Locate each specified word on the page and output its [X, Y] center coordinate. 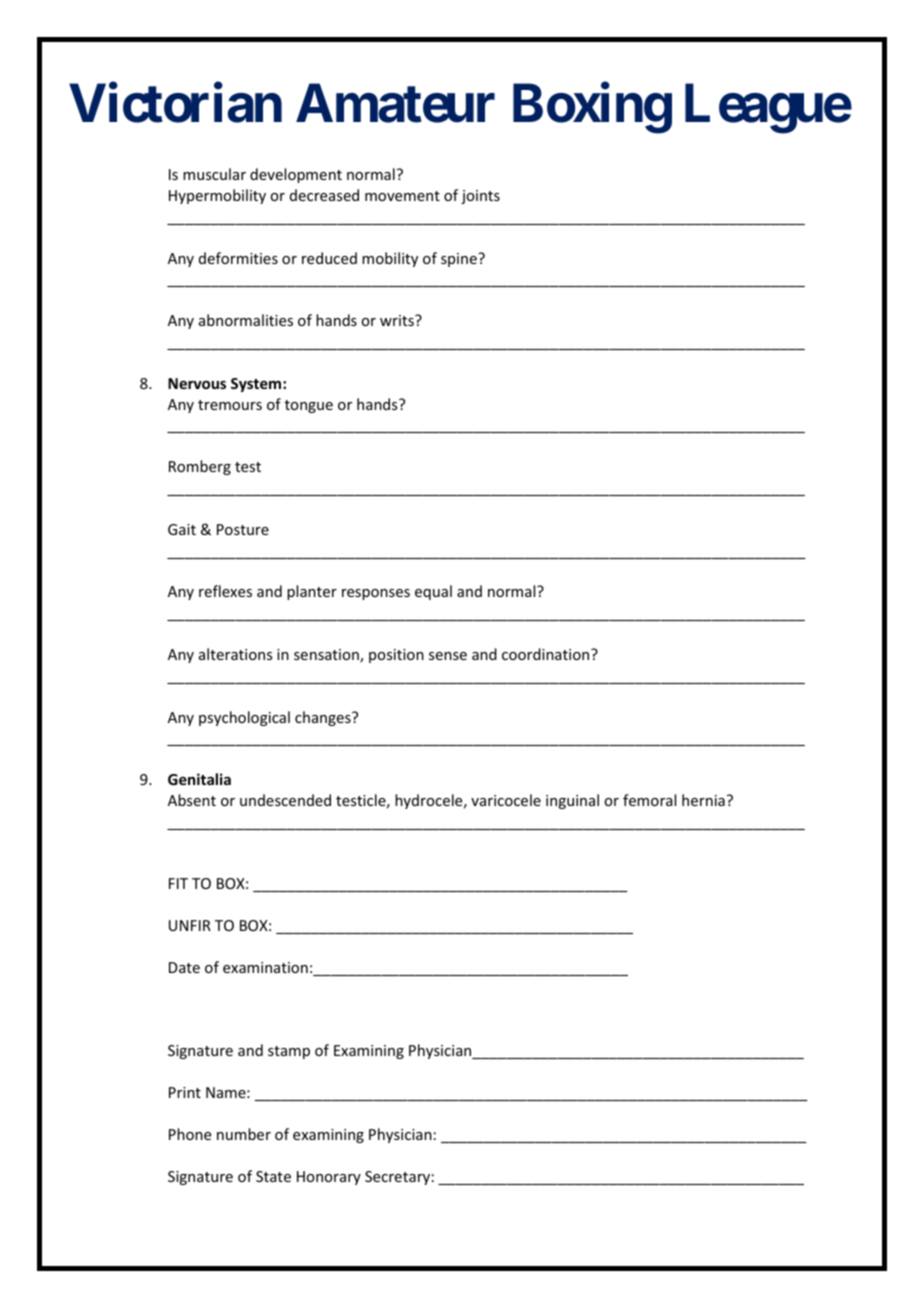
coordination [547, 654]
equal [433, 592]
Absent [192, 800]
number [244, 1134]
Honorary [329, 1178]
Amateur [395, 103]
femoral [649, 800]
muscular [214, 174]
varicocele [506, 800]
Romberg [200, 467]
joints [480, 197]
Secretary [397, 1178]
